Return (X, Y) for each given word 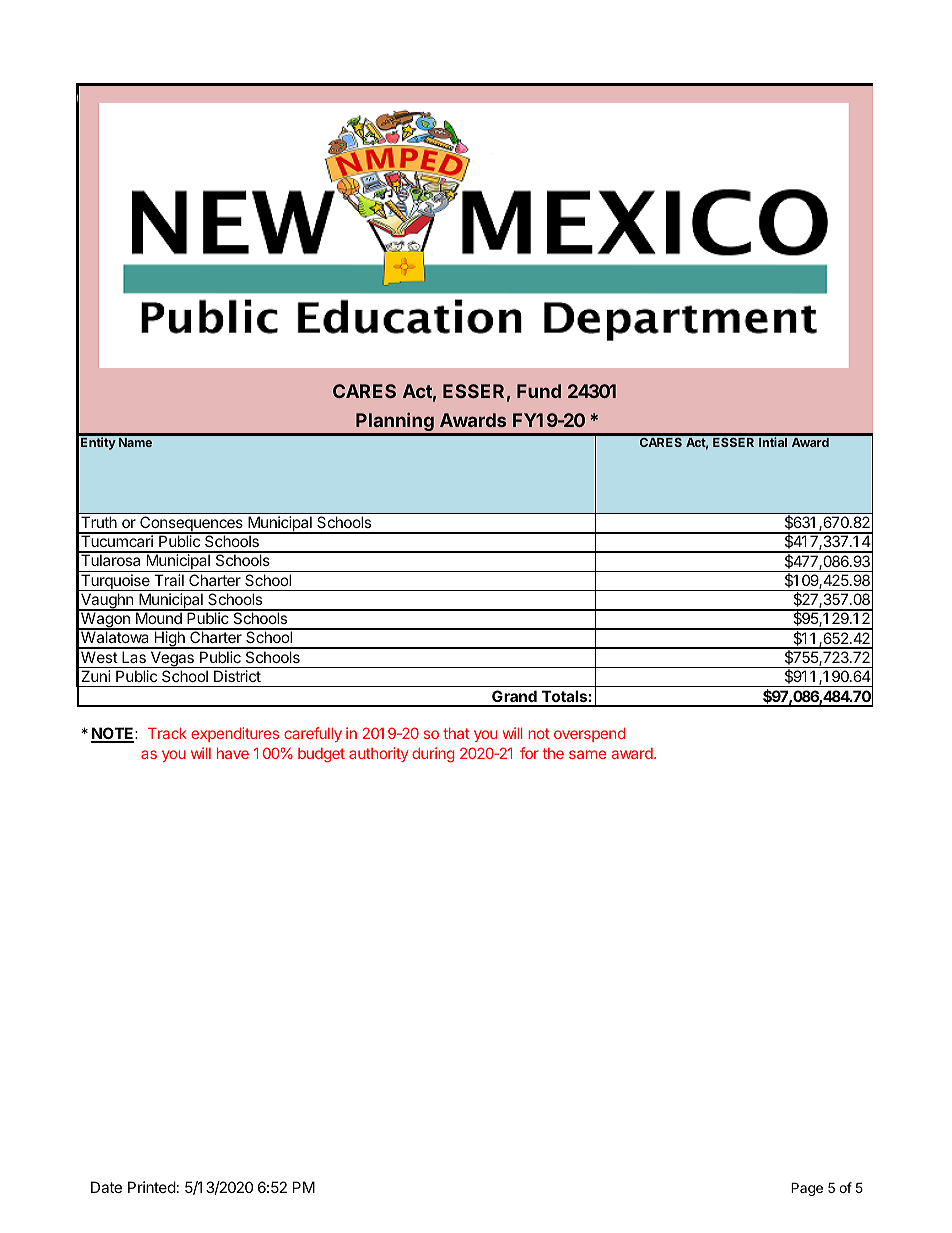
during (433, 755)
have (233, 753)
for (529, 753)
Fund (539, 391)
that (456, 733)
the (553, 753)
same (587, 754)
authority (378, 754)
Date (106, 1187)
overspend (590, 735)
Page (807, 1189)
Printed (152, 1187)
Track (167, 733)
